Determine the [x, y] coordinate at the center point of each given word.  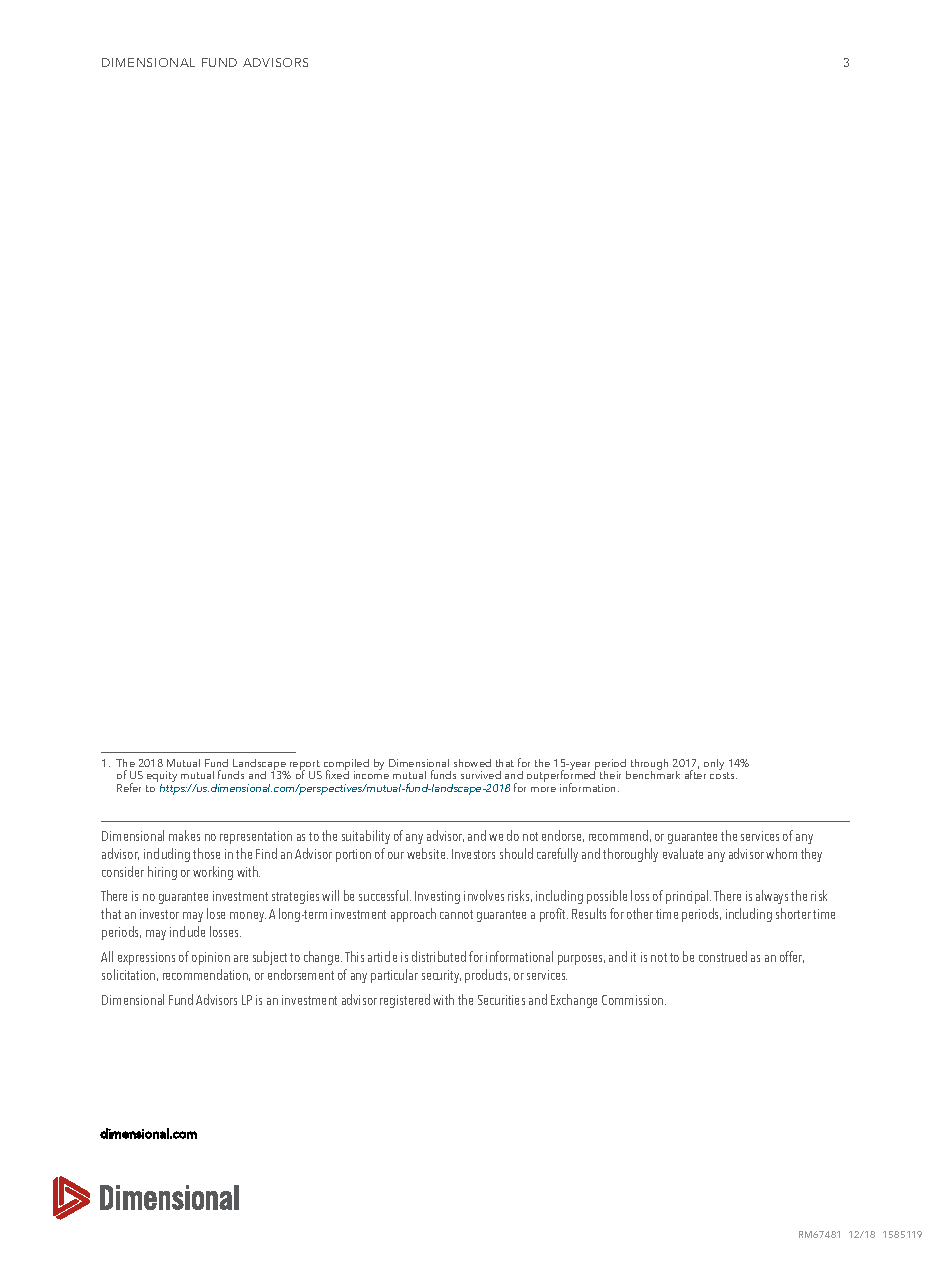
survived [481, 775]
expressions [146, 958]
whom [781, 853]
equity [161, 778]
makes [184, 835]
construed [723, 956]
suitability [366, 837]
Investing [437, 897]
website [427, 853]
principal [688, 897]
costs [723, 775]
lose [216, 913]
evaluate [683, 853]
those [206, 853]
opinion [211, 958]
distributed [439, 956]
